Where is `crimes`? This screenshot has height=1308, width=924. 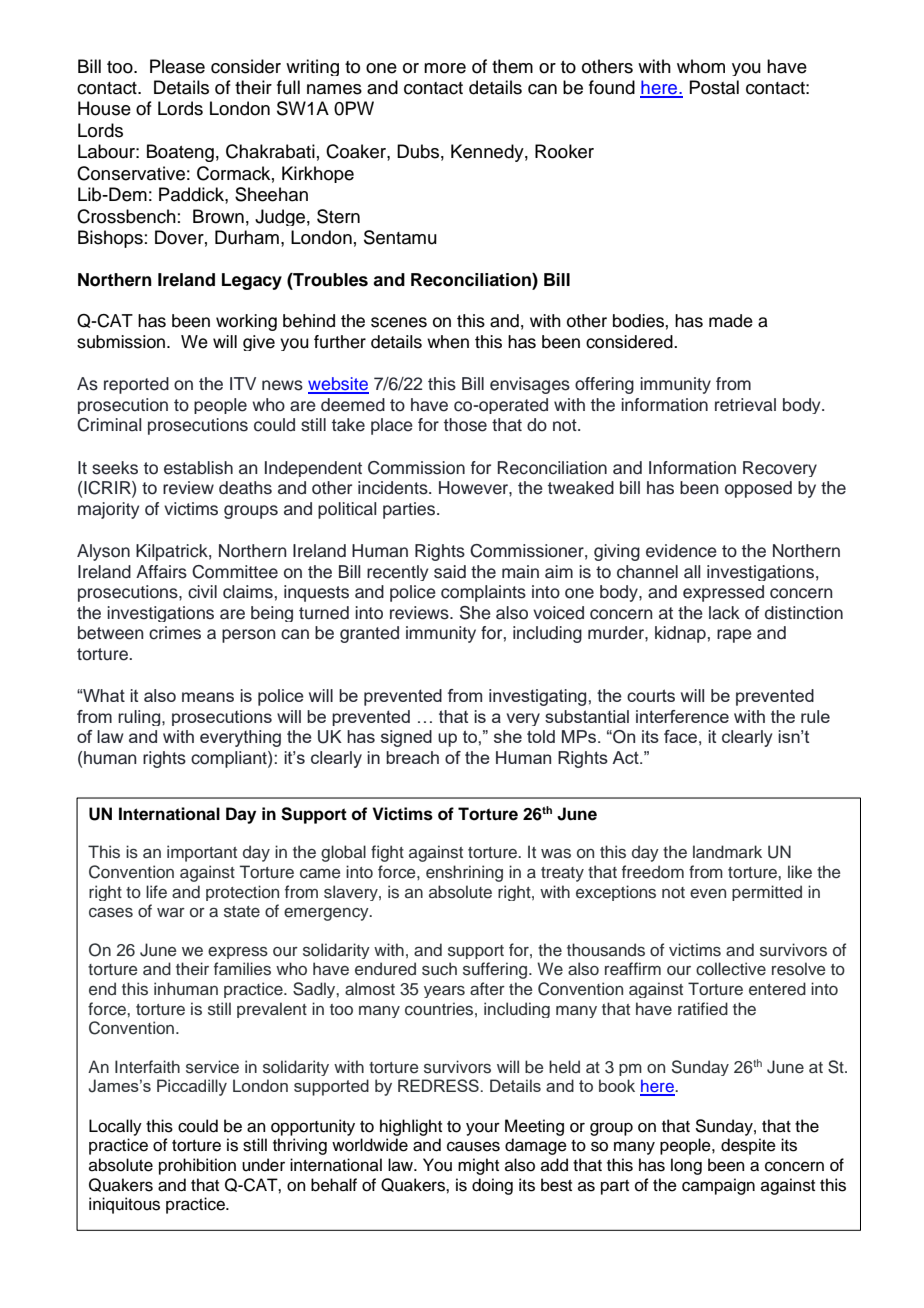 crimes is located at coordinates (175, 633).
